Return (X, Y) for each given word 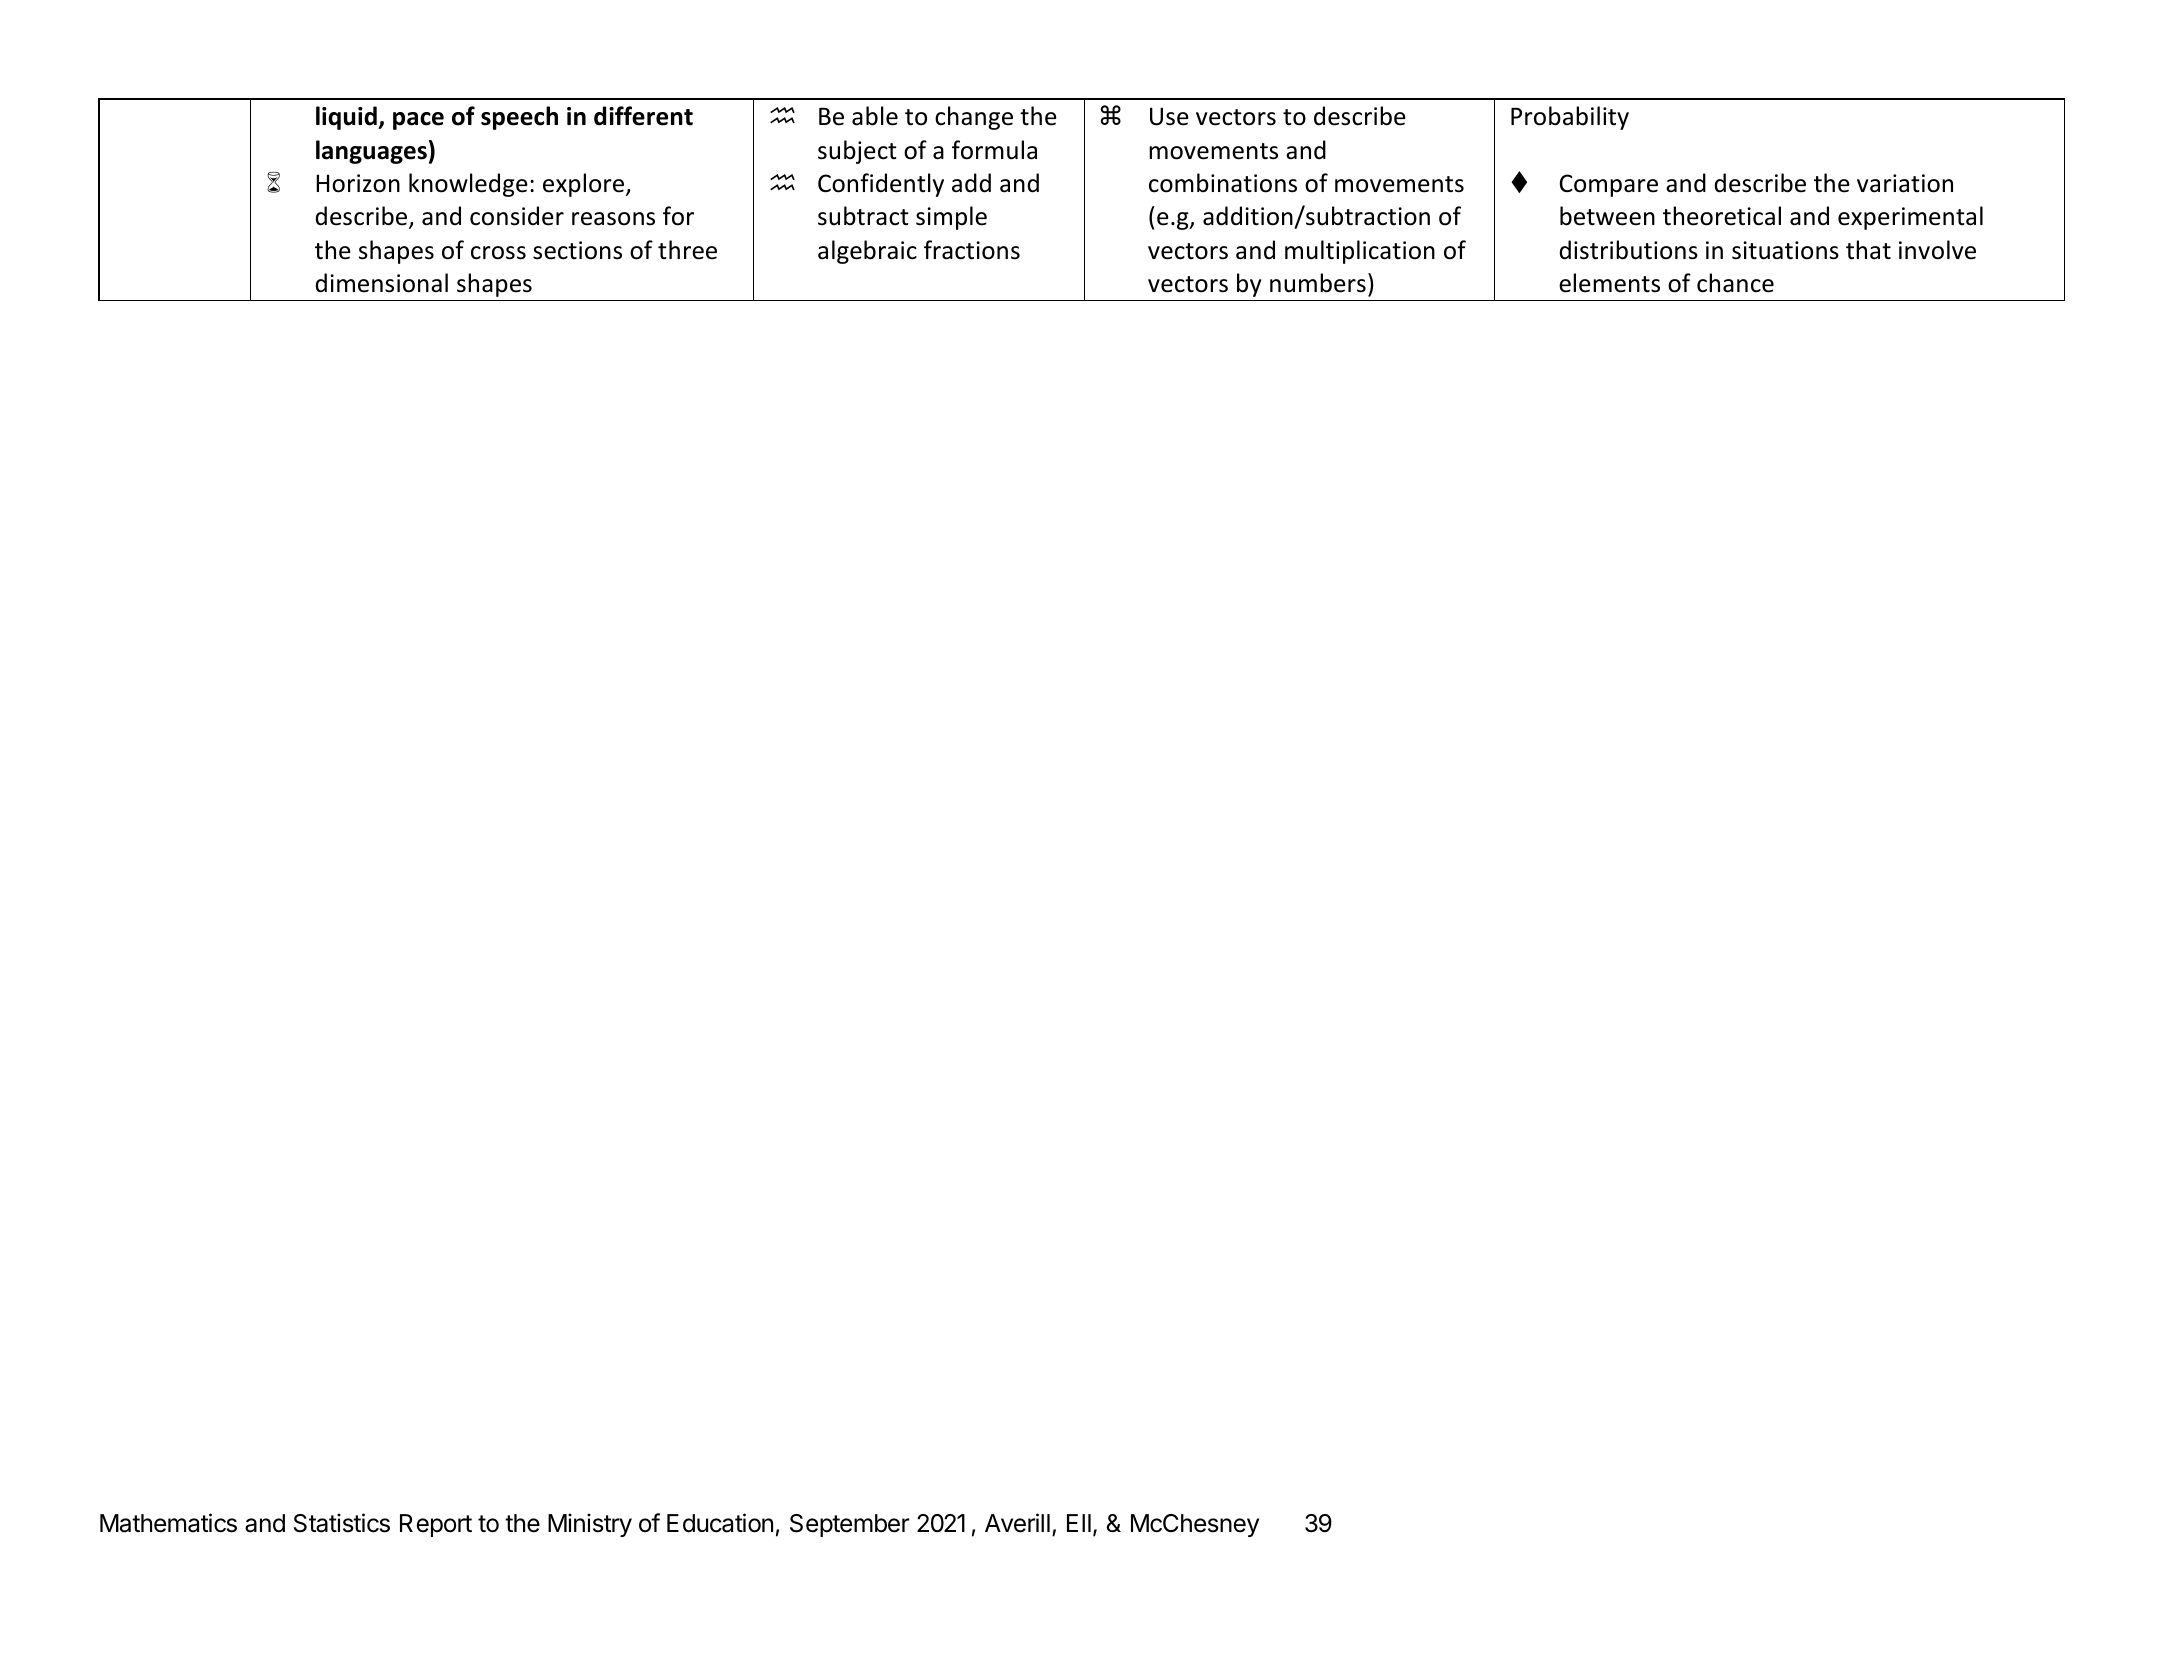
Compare (1609, 185)
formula (994, 150)
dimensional (381, 283)
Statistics (342, 1523)
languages (371, 152)
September (849, 1525)
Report (436, 1525)
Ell (1079, 1523)
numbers (1318, 283)
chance (1735, 283)
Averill (1017, 1523)
